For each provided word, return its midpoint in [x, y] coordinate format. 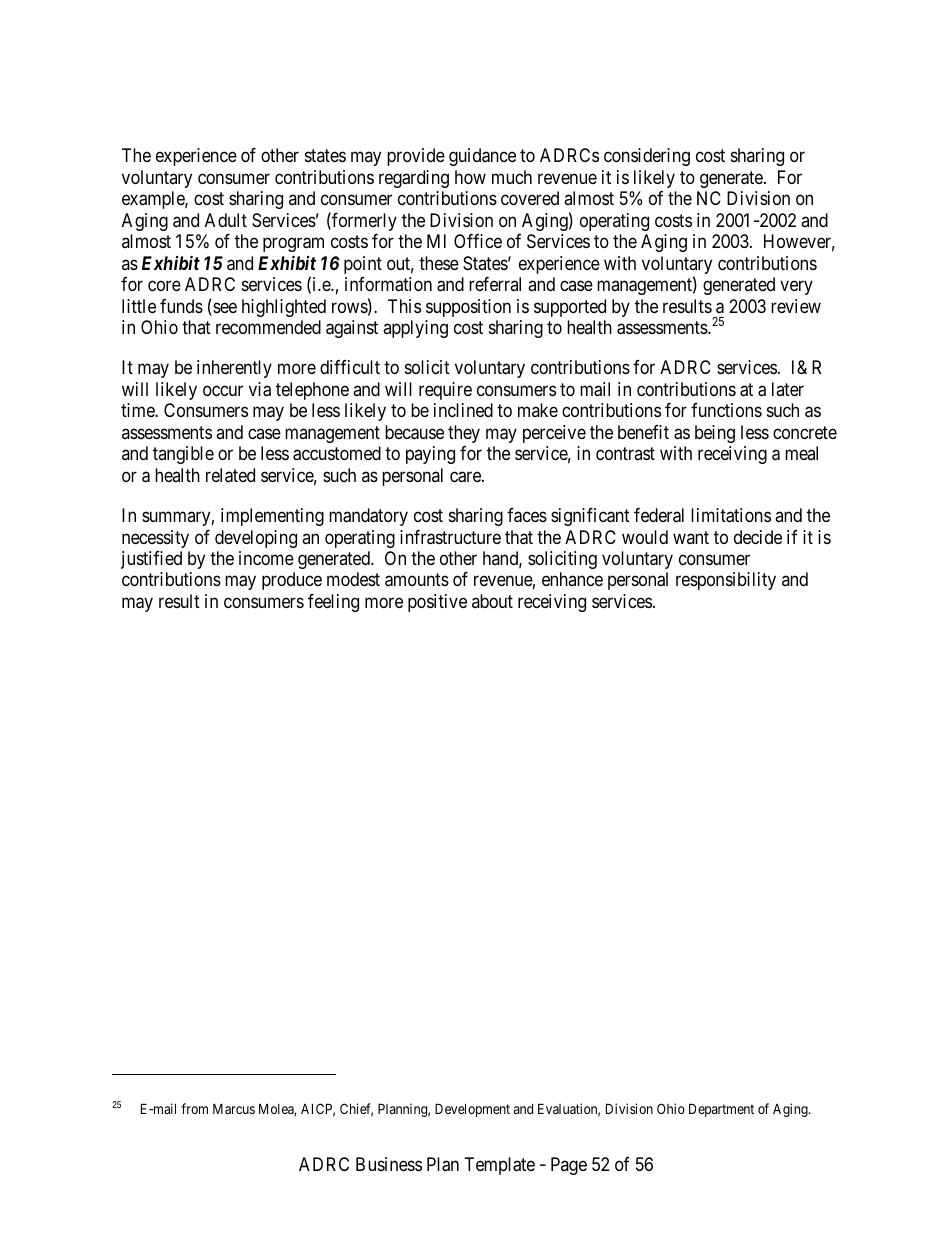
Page [569, 1166]
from [194, 1108]
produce [292, 581]
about [492, 601]
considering [647, 157]
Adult [226, 220]
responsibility [726, 581]
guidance [482, 157]
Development [472, 1110]
